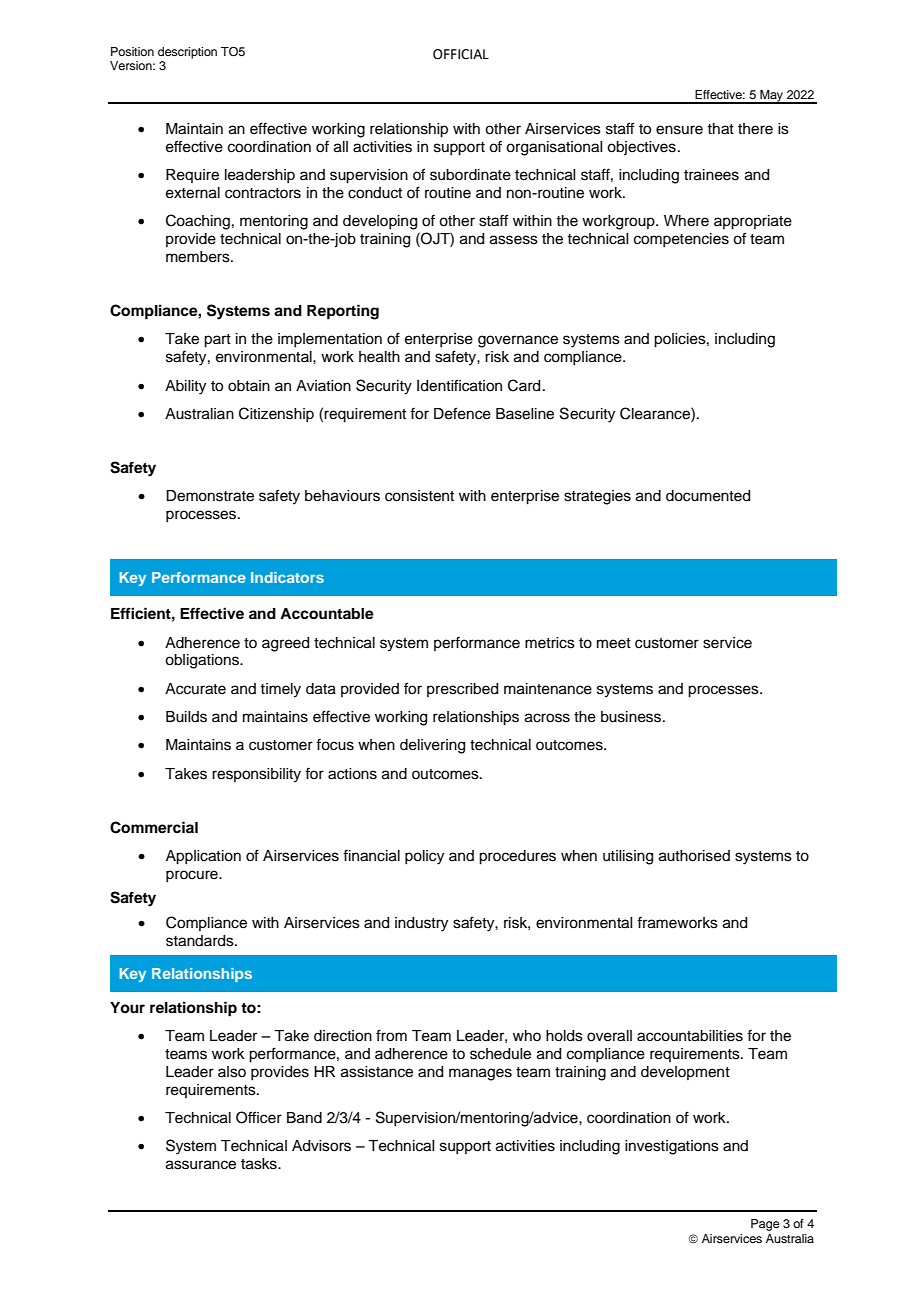  Describe the element at coordinates (217, 341) in the screenshot. I see `part` at that location.
